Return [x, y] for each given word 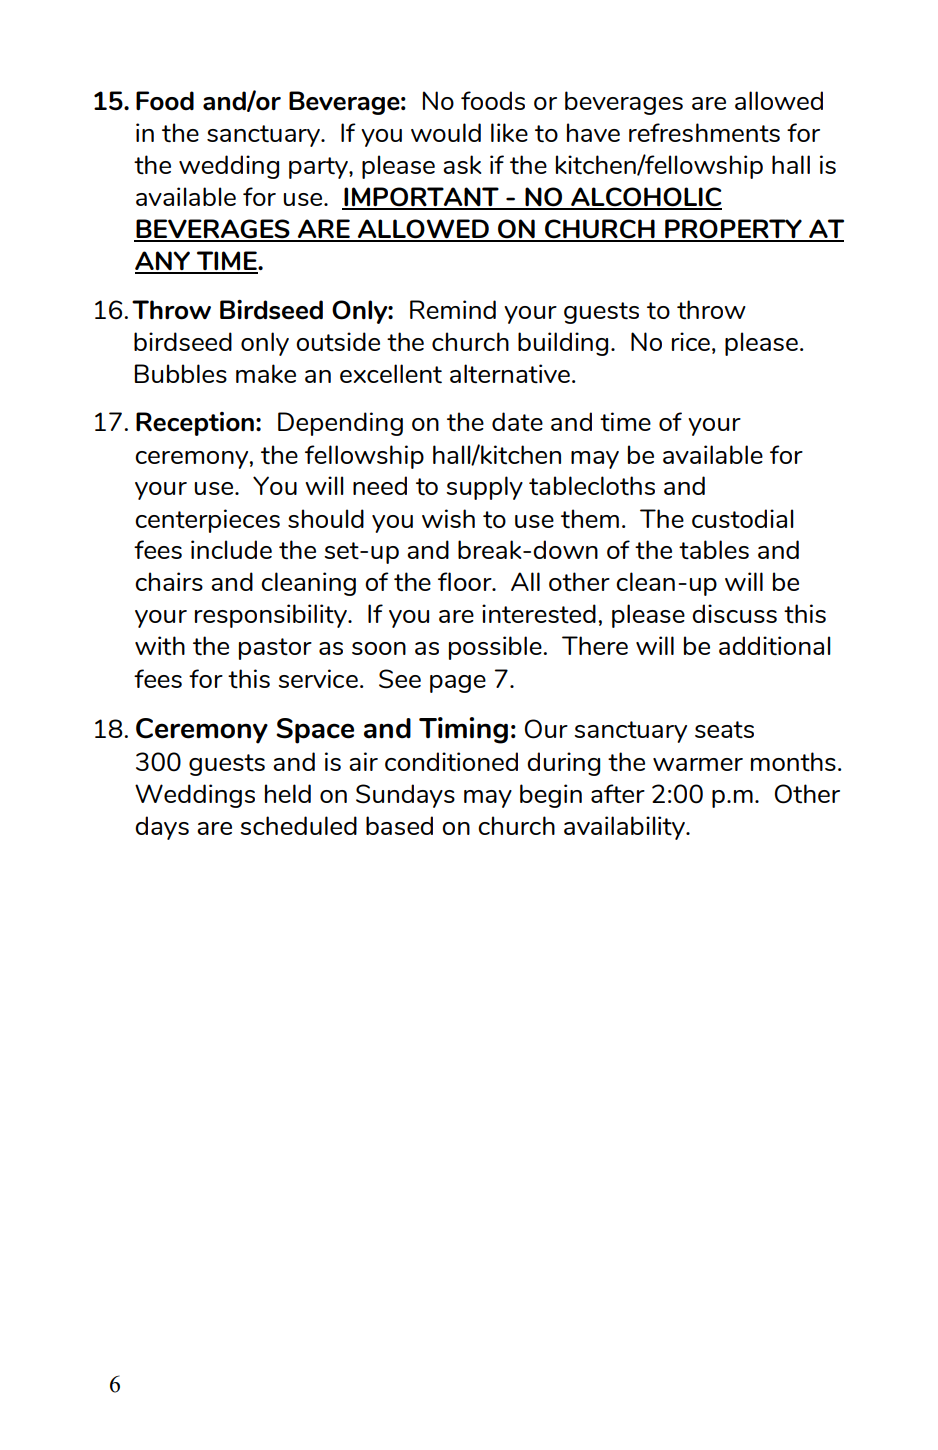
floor [466, 581]
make [266, 373]
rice [691, 341]
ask [462, 164]
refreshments [704, 132]
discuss [734, 613]
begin [551, 796]
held [288, 793]
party [319, 168]
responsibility [272, 616]
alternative [510, 374]
